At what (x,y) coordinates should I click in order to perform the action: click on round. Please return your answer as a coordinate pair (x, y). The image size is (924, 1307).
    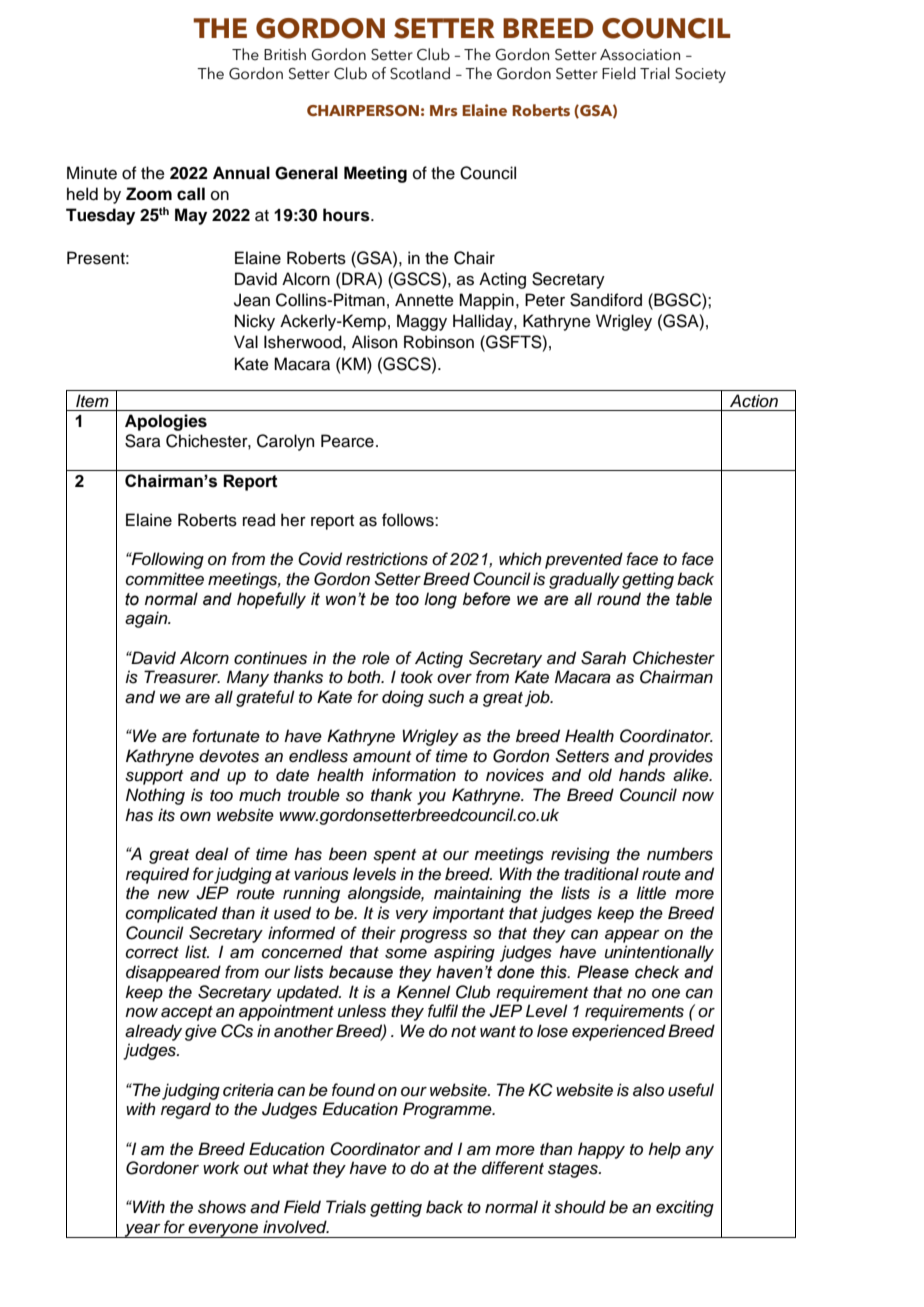
    Looking at the image, I should click on (619, 599).
